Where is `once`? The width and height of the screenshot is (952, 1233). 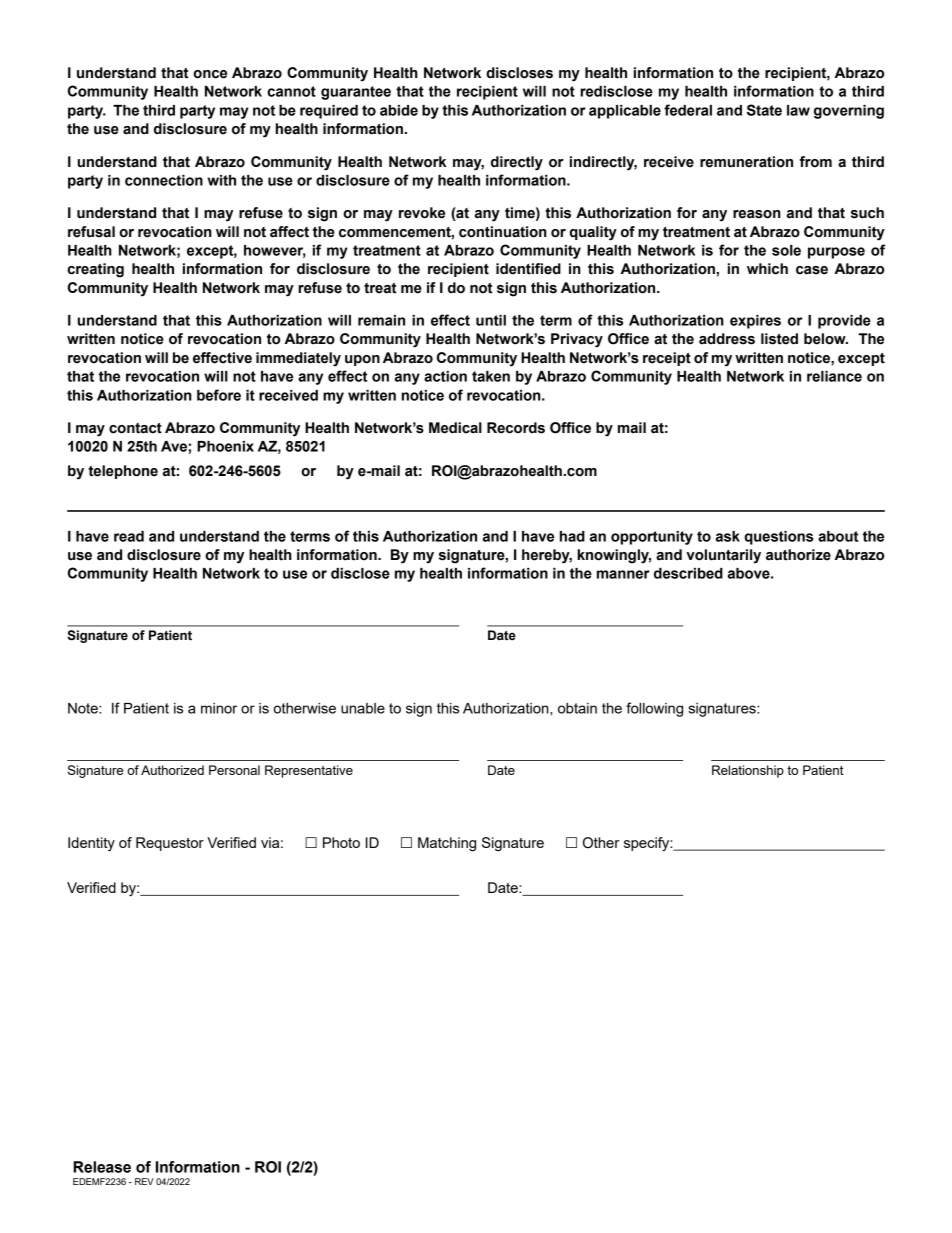
once is located at coordinates (210, 74).
